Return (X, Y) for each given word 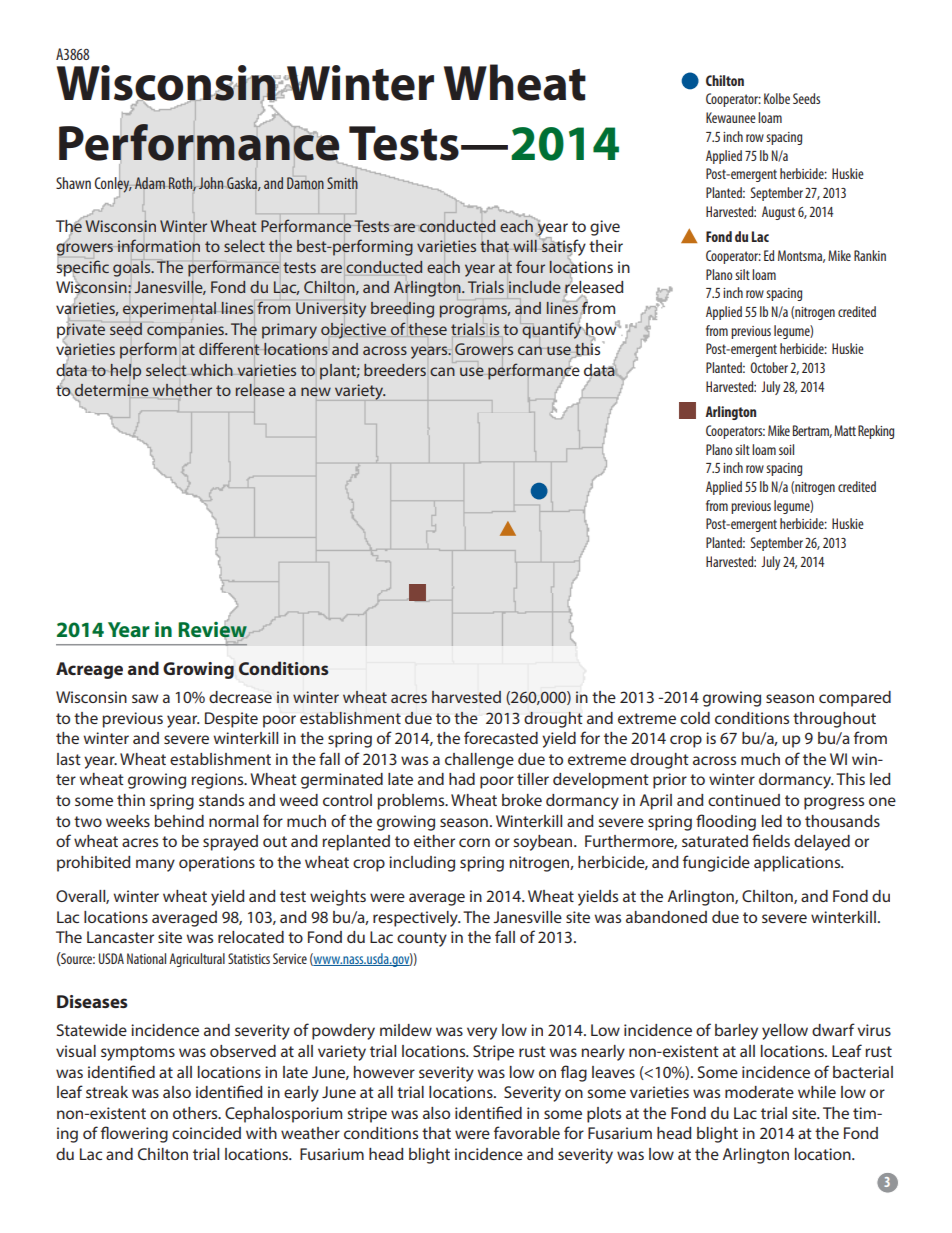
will (525, 246)
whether (182, 390)
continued (744, 800)
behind (179, 821)
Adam (150, 183)
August (778, 213)
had (462, 779)
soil (786, 449)
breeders (395, 370)
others (196, 1113)
